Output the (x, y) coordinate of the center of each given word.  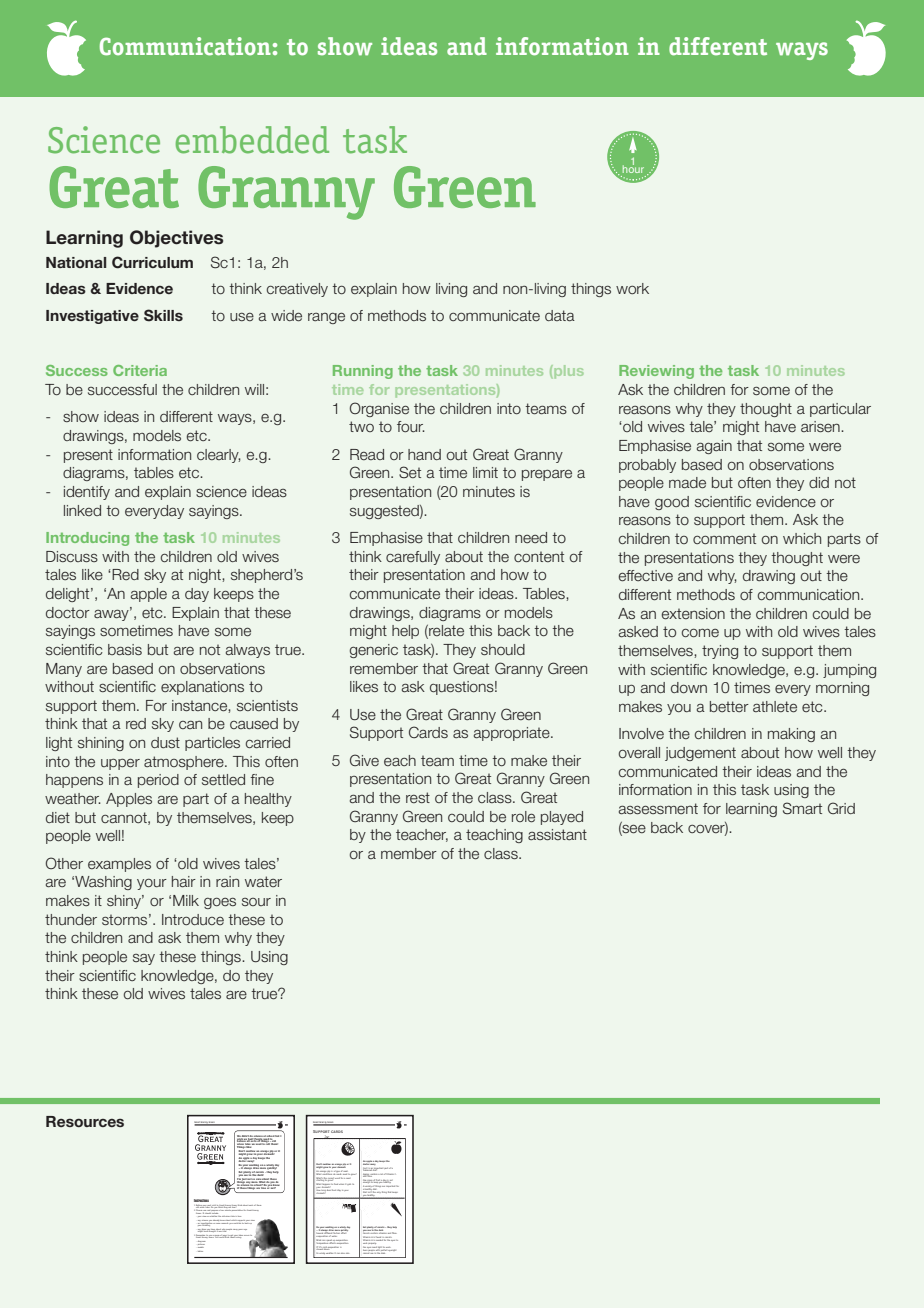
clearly (219, 456)
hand (424, 454)
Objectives (176, 239)
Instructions (201, 1200)
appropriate (513, 734)
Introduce (193, 919)
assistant (557, 834)
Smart (802, 808)
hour (633, 168)
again (714, 447)
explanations (202, 688)
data (560, 315)
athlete (775, 707)
